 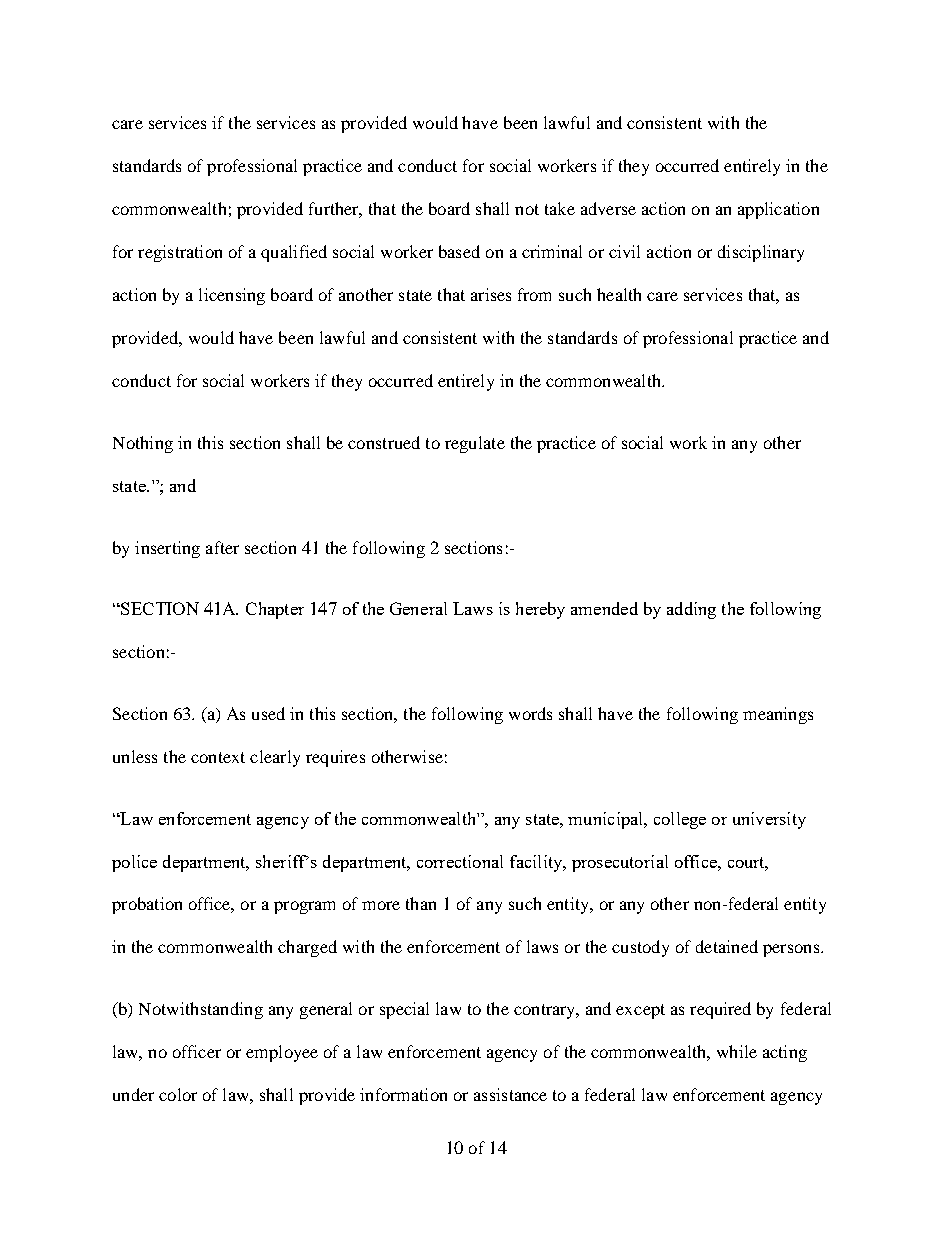 I want to click on disciplinary, so click(x=761, y=253).
